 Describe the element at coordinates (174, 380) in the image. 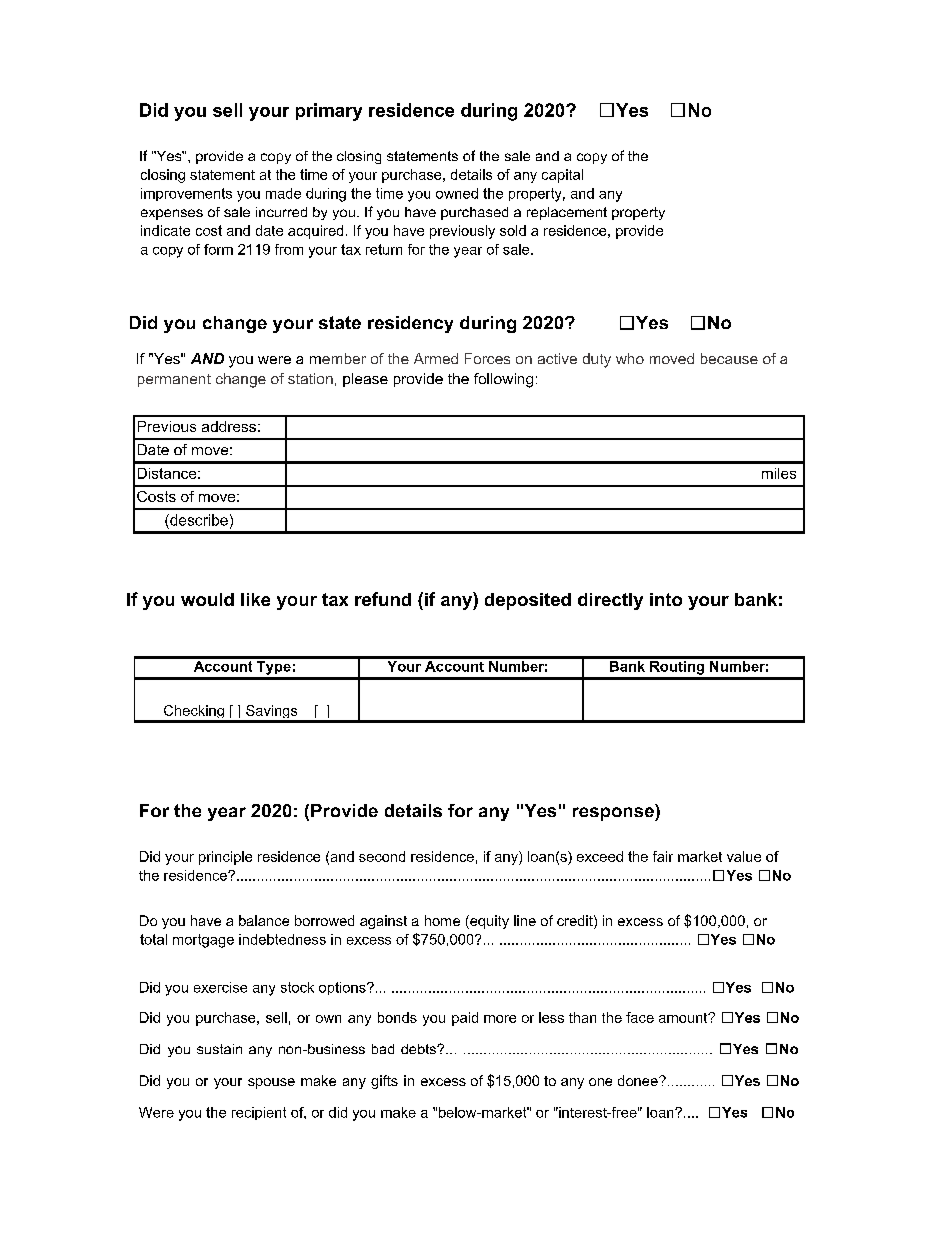

I see `permanent` at that location.
